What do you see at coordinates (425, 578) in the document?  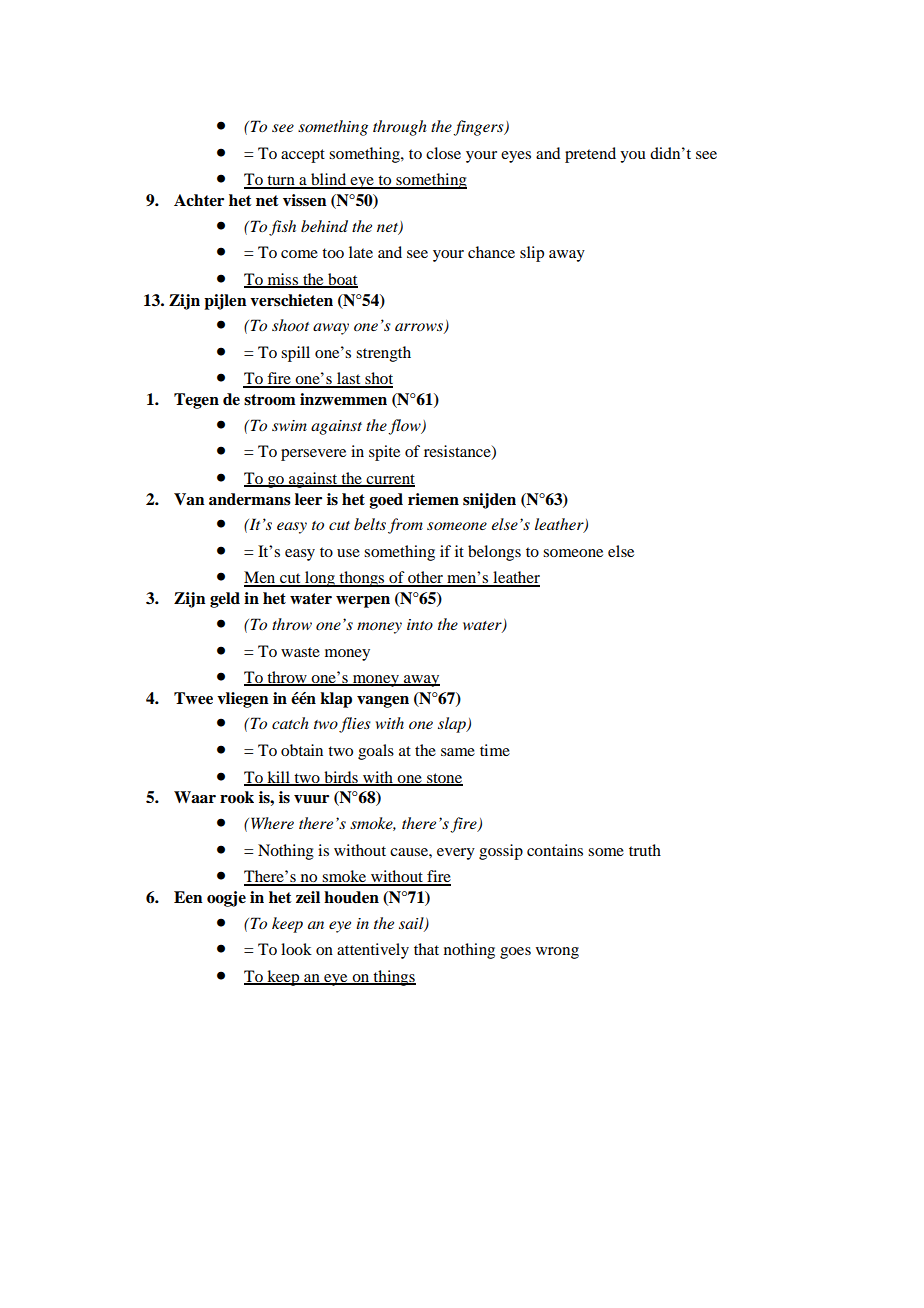 I see `other` at bounding box center [425, 578].
